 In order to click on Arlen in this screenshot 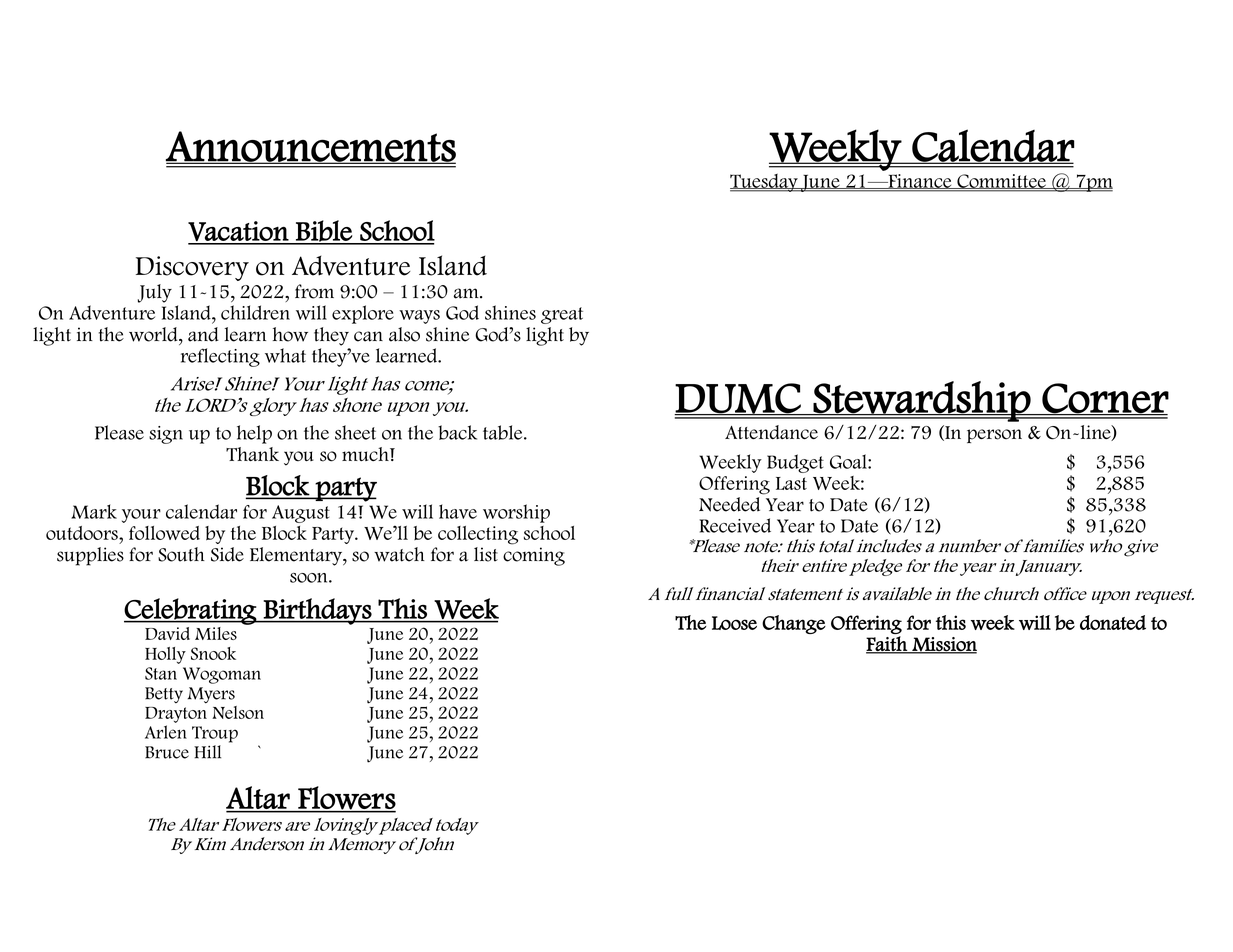, I will do `click(166, 732)`.
